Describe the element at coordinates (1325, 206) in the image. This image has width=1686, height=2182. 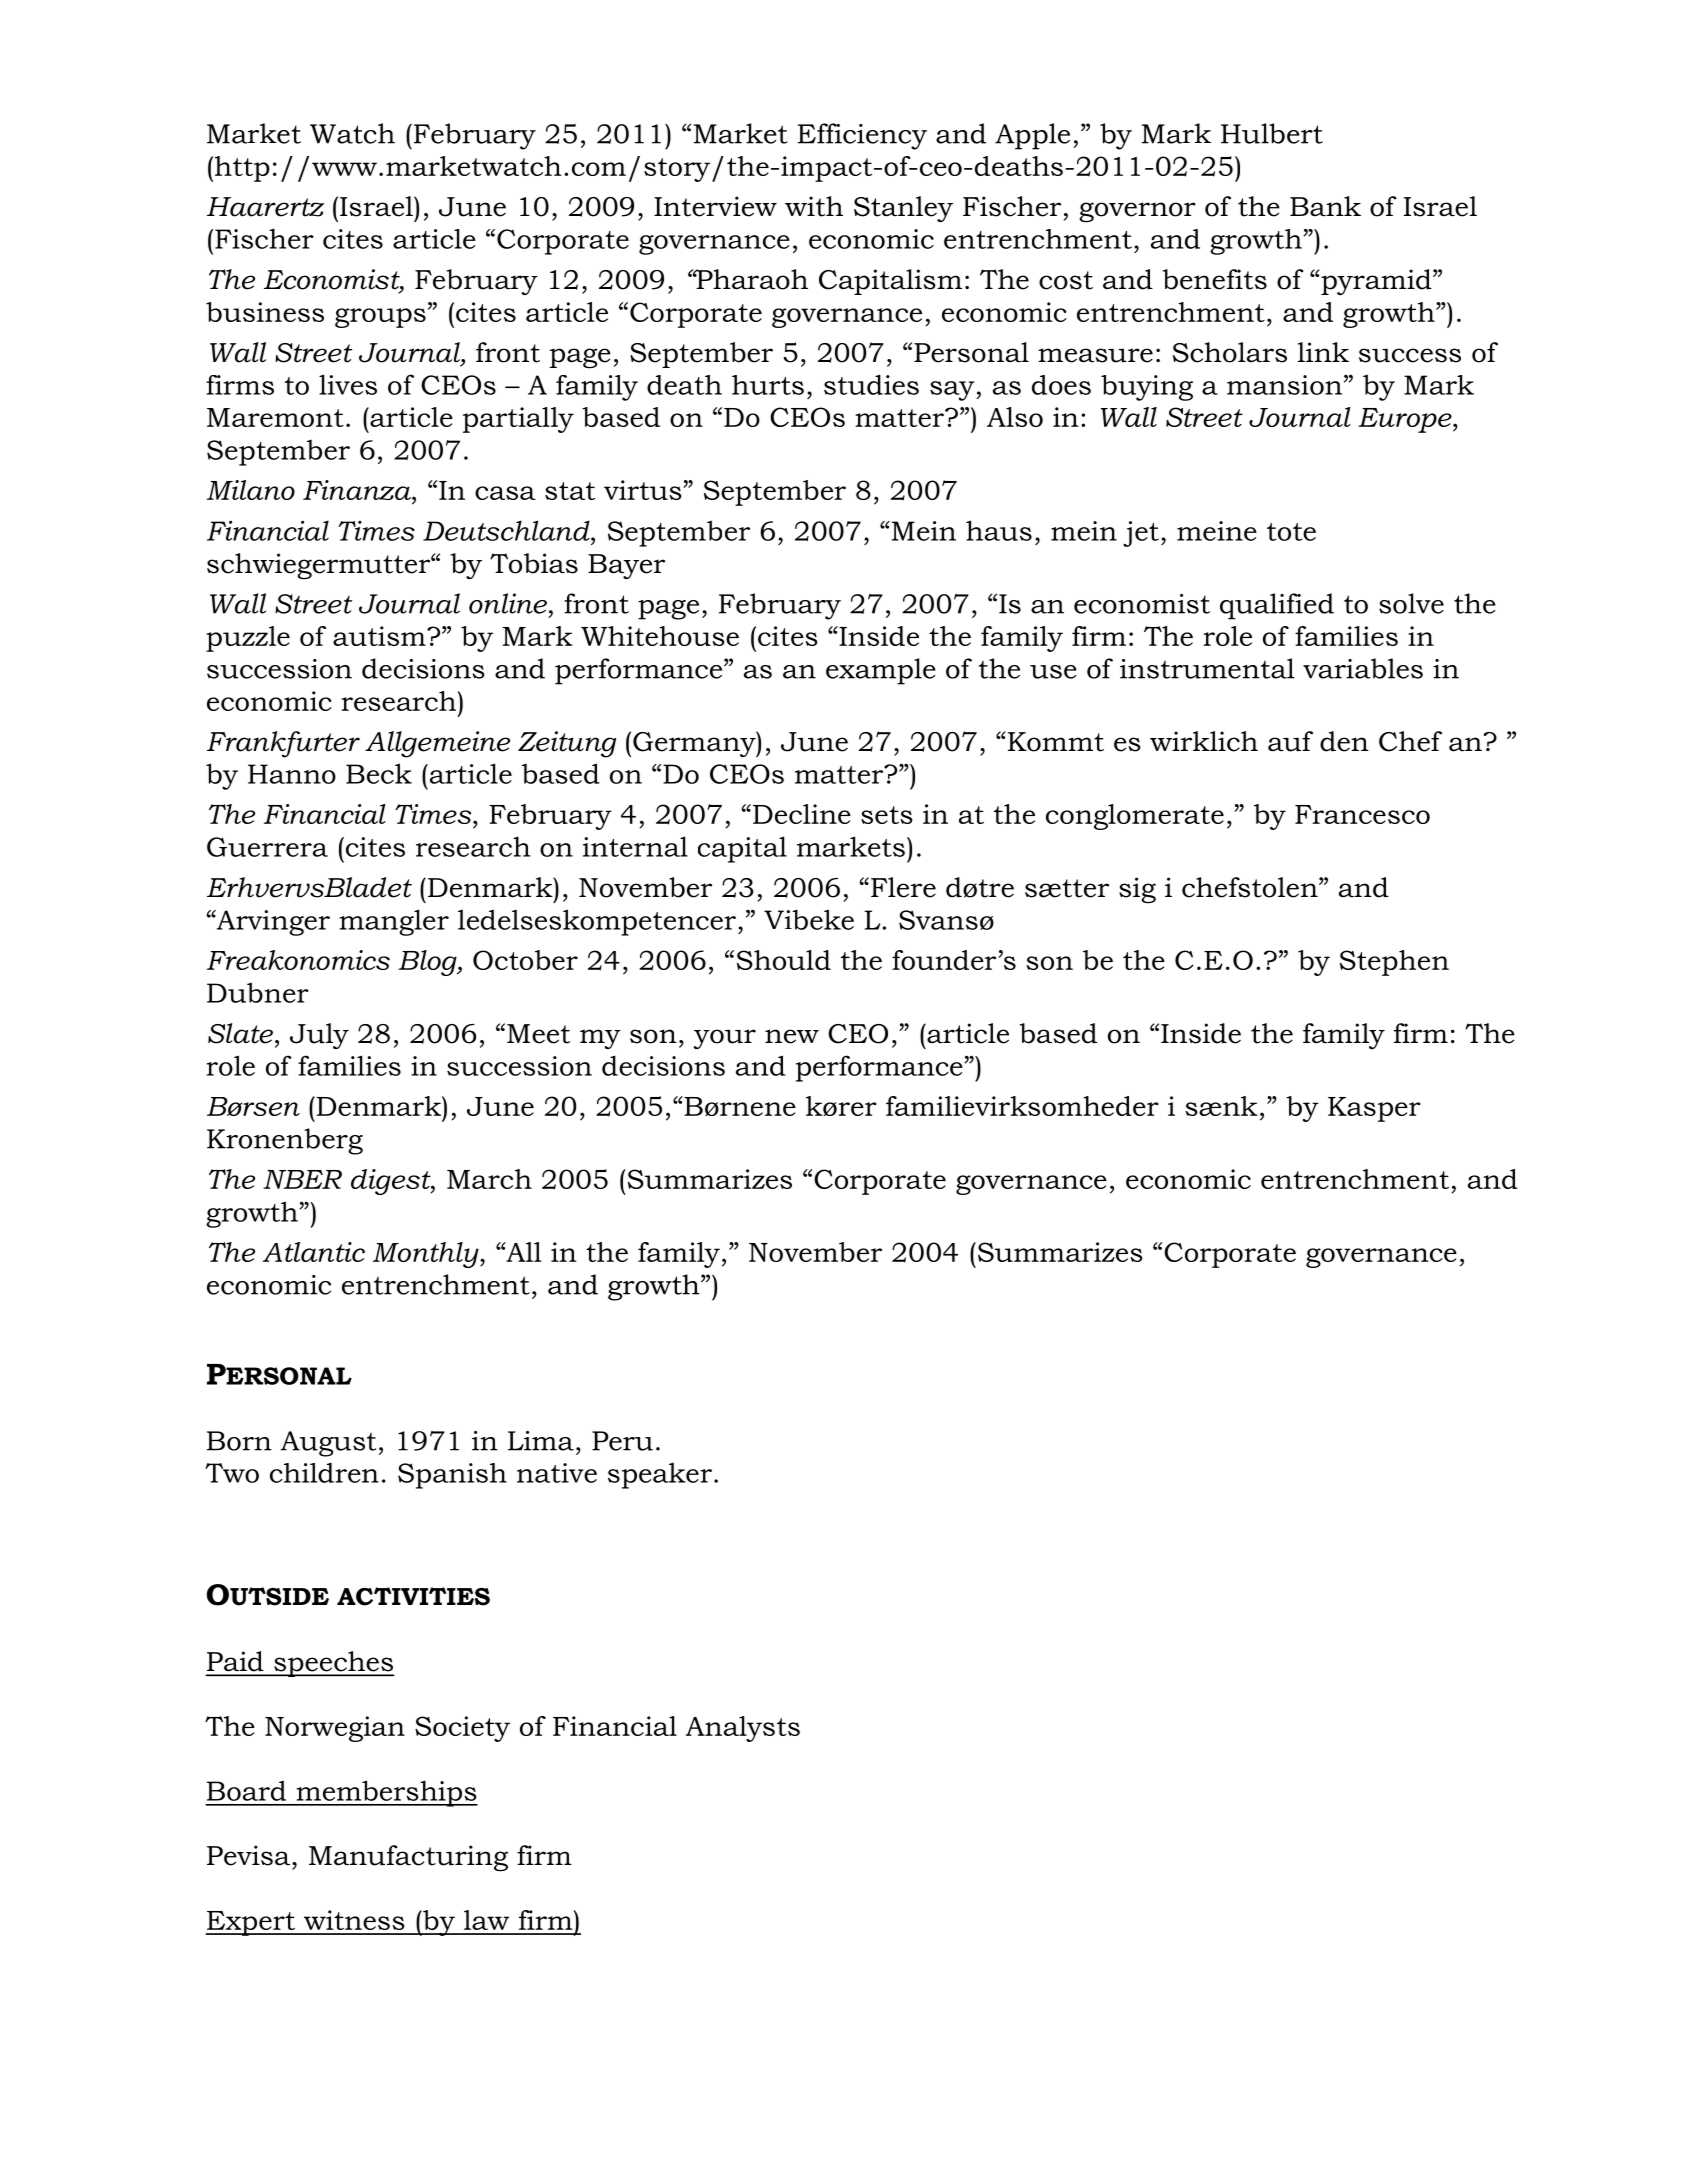
I see `Bank` at that location.
